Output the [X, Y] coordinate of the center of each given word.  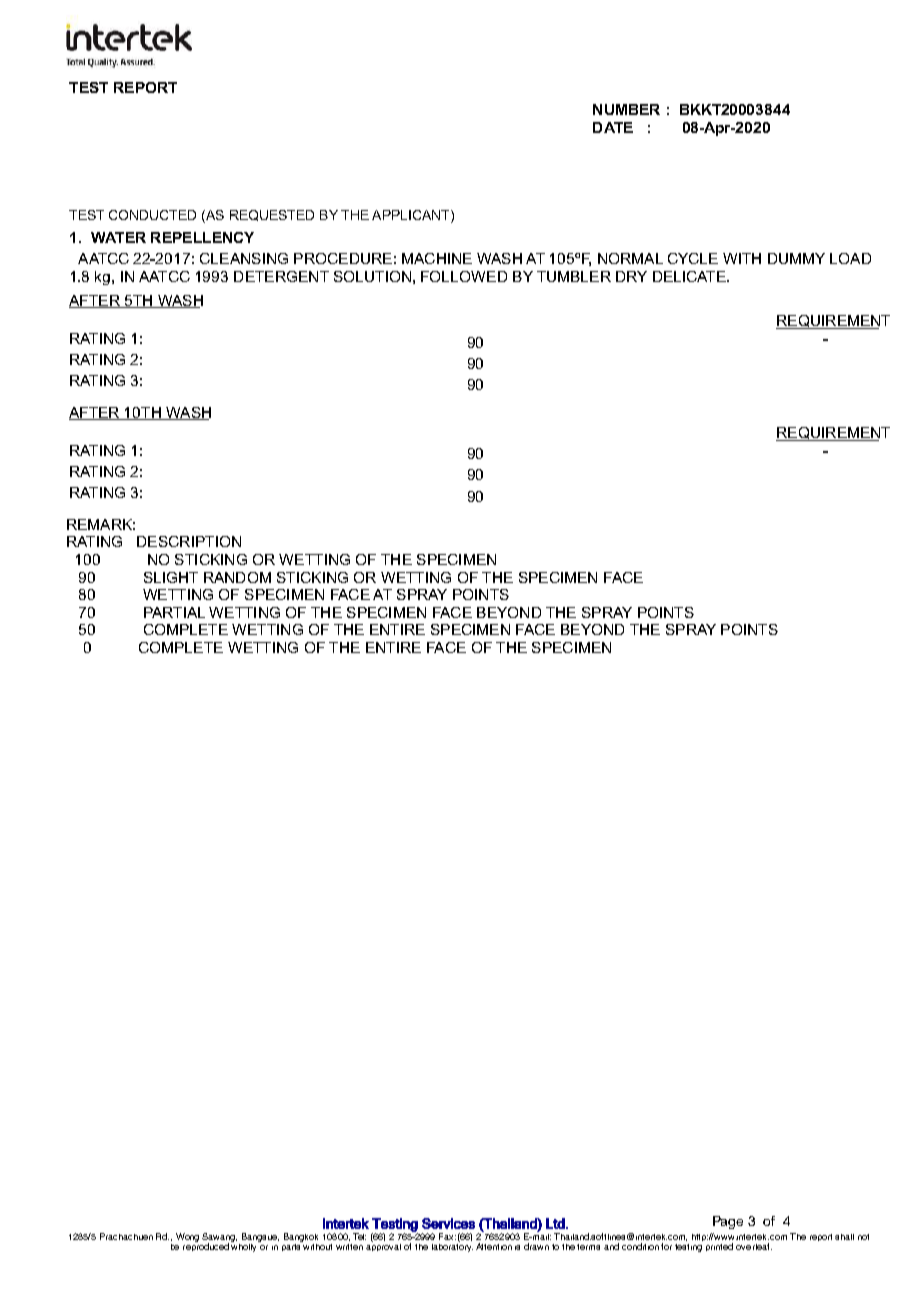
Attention [494, 1246]
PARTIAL [174, 612]
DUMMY [796, 258]
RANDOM [237, 577]
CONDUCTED [152, 215]
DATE [613, 127]
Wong [187, 1237]
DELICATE [690, 276]
